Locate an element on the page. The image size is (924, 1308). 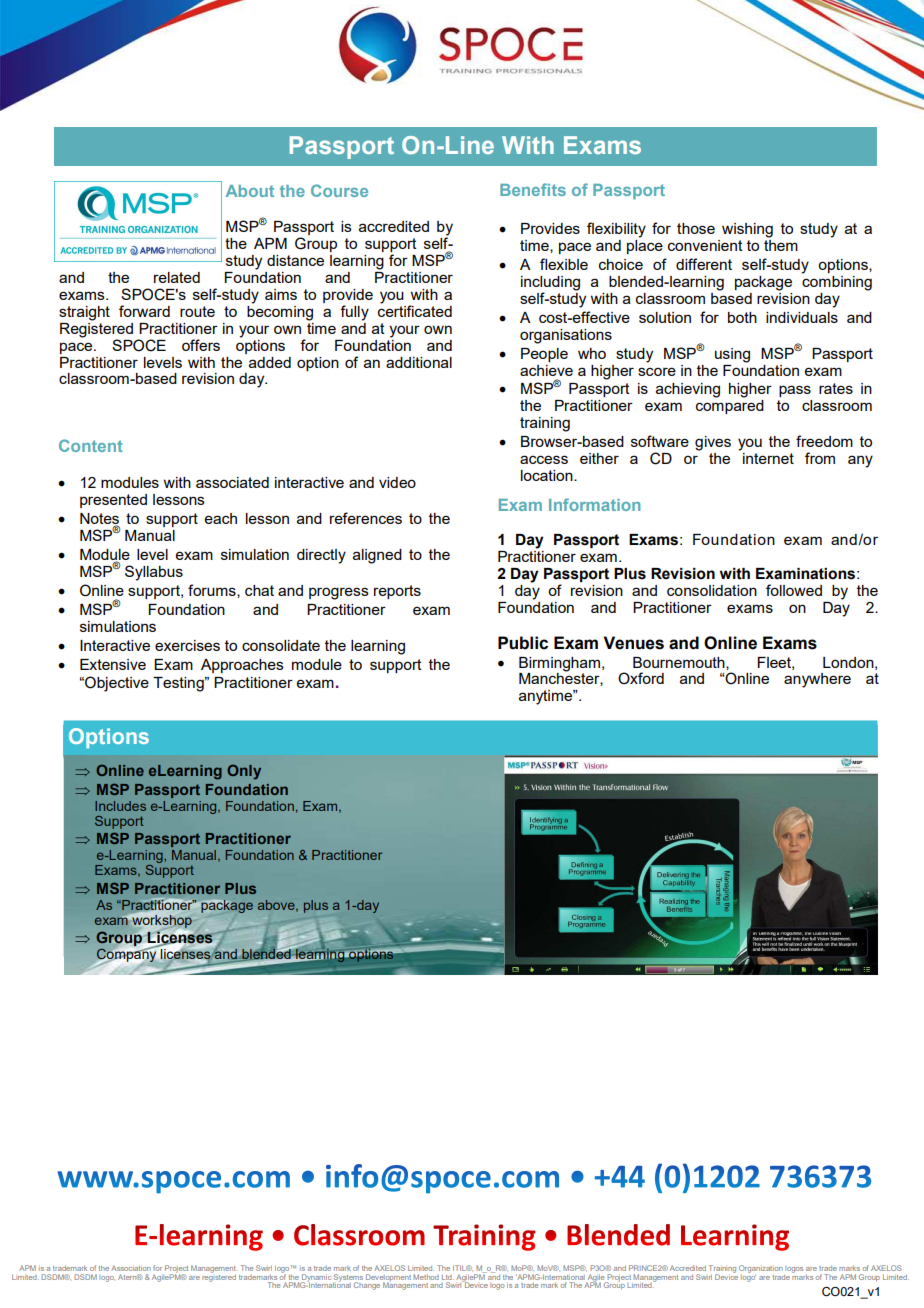
above is located at coordinates (277, 906).
